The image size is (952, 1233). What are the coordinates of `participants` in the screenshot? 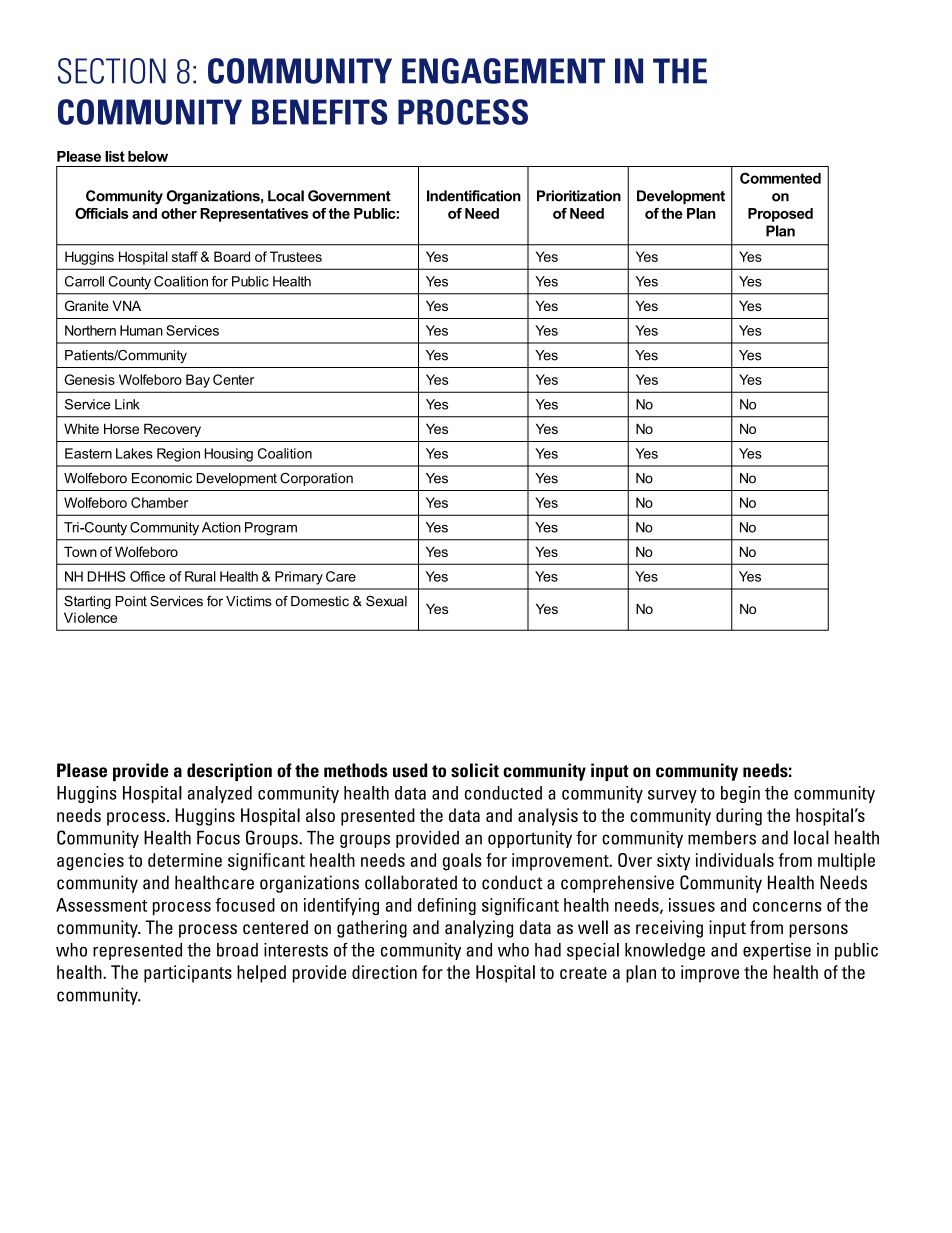 It's located at (188, 974).
